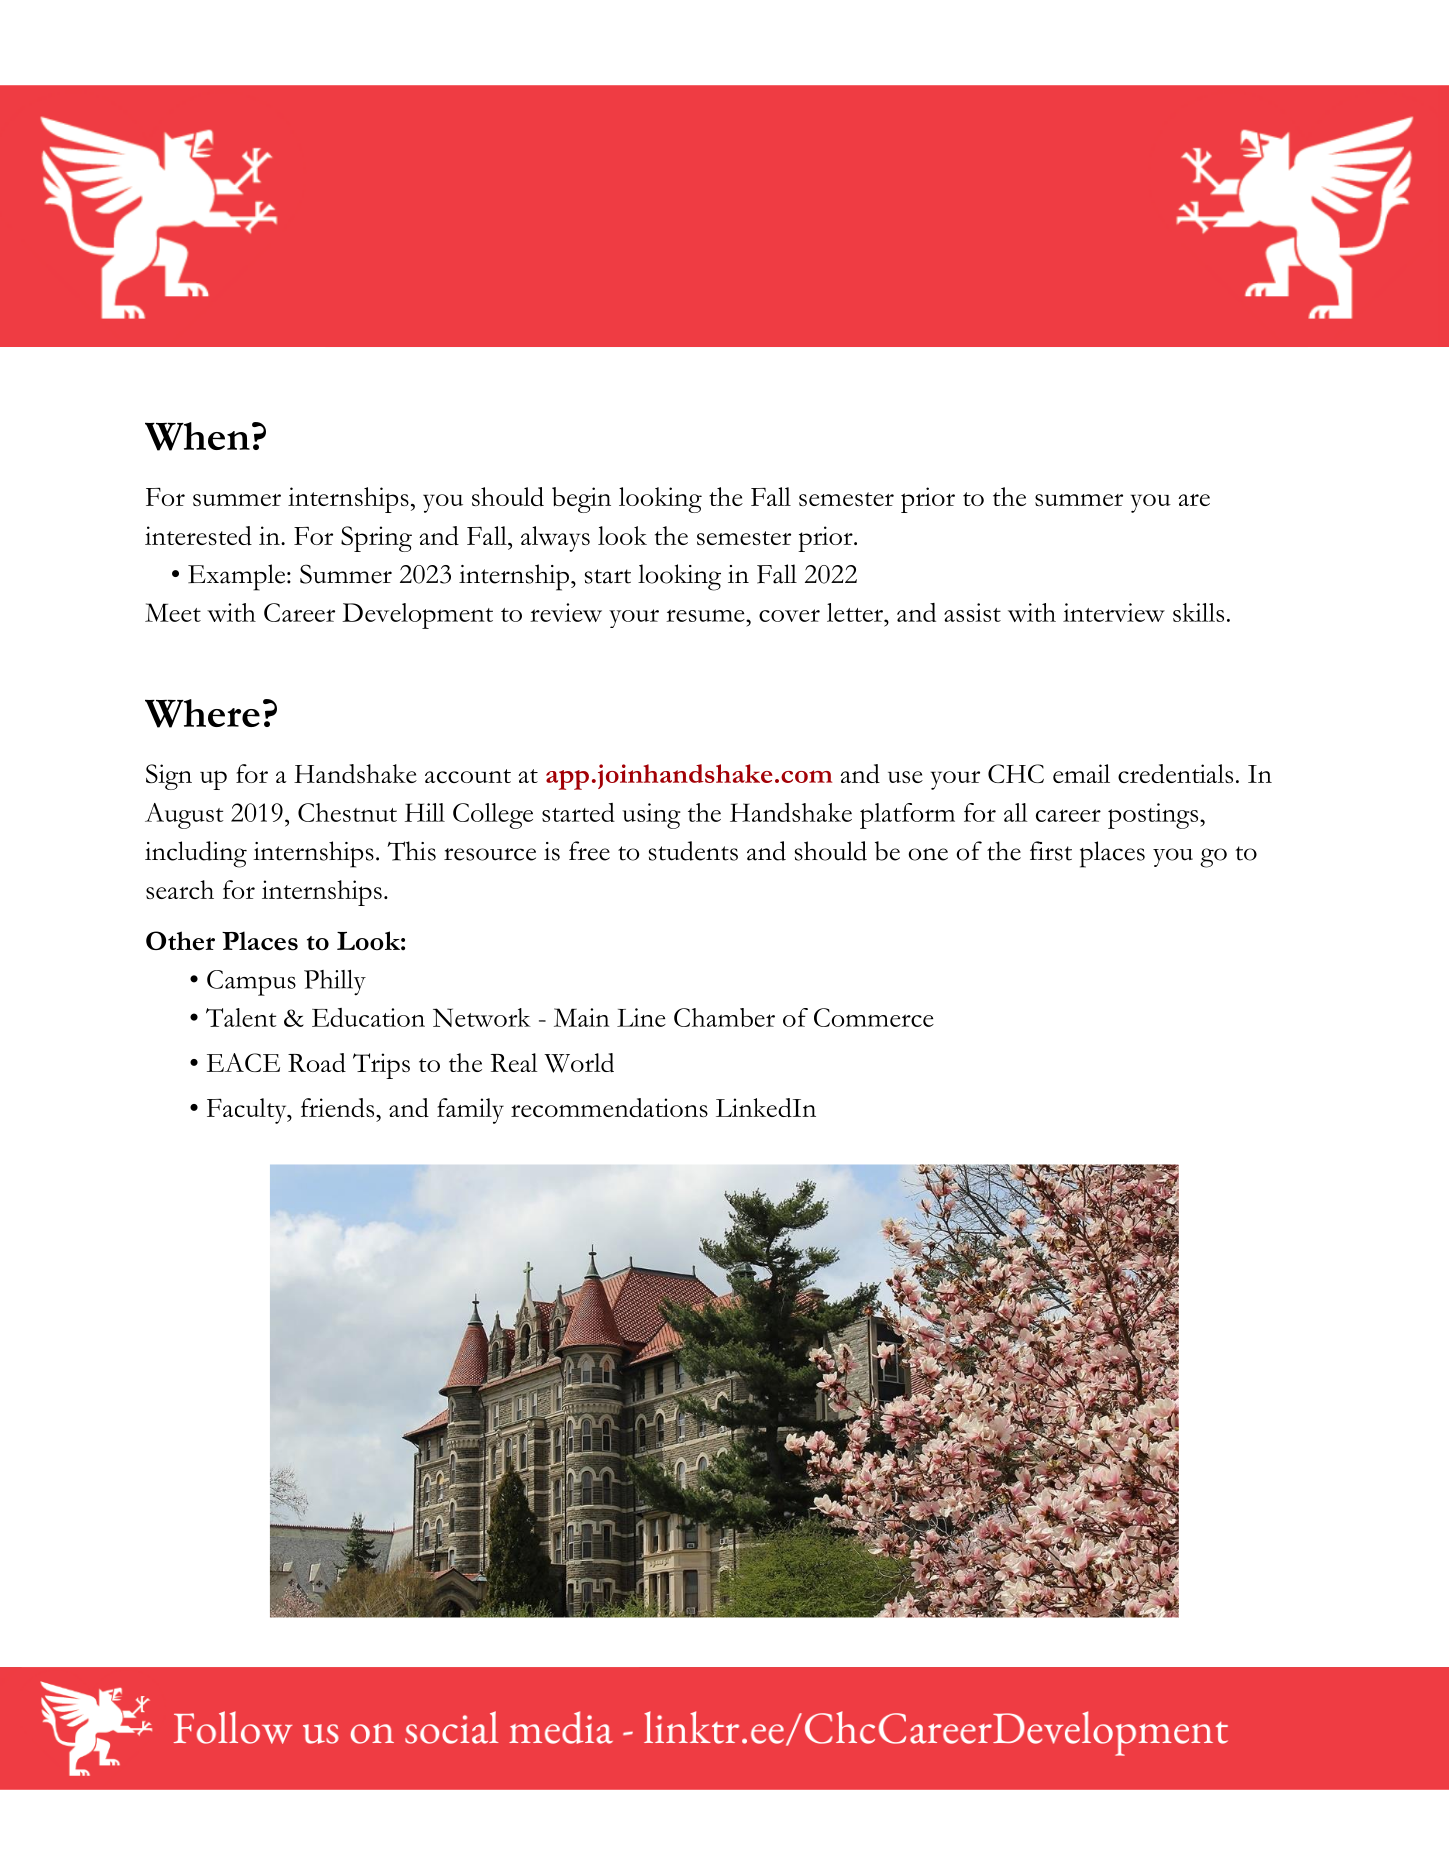 The image size is (1449, 1875). Describe the element at coordinates (173, 612) in the page. I see `Meet` at that location.
